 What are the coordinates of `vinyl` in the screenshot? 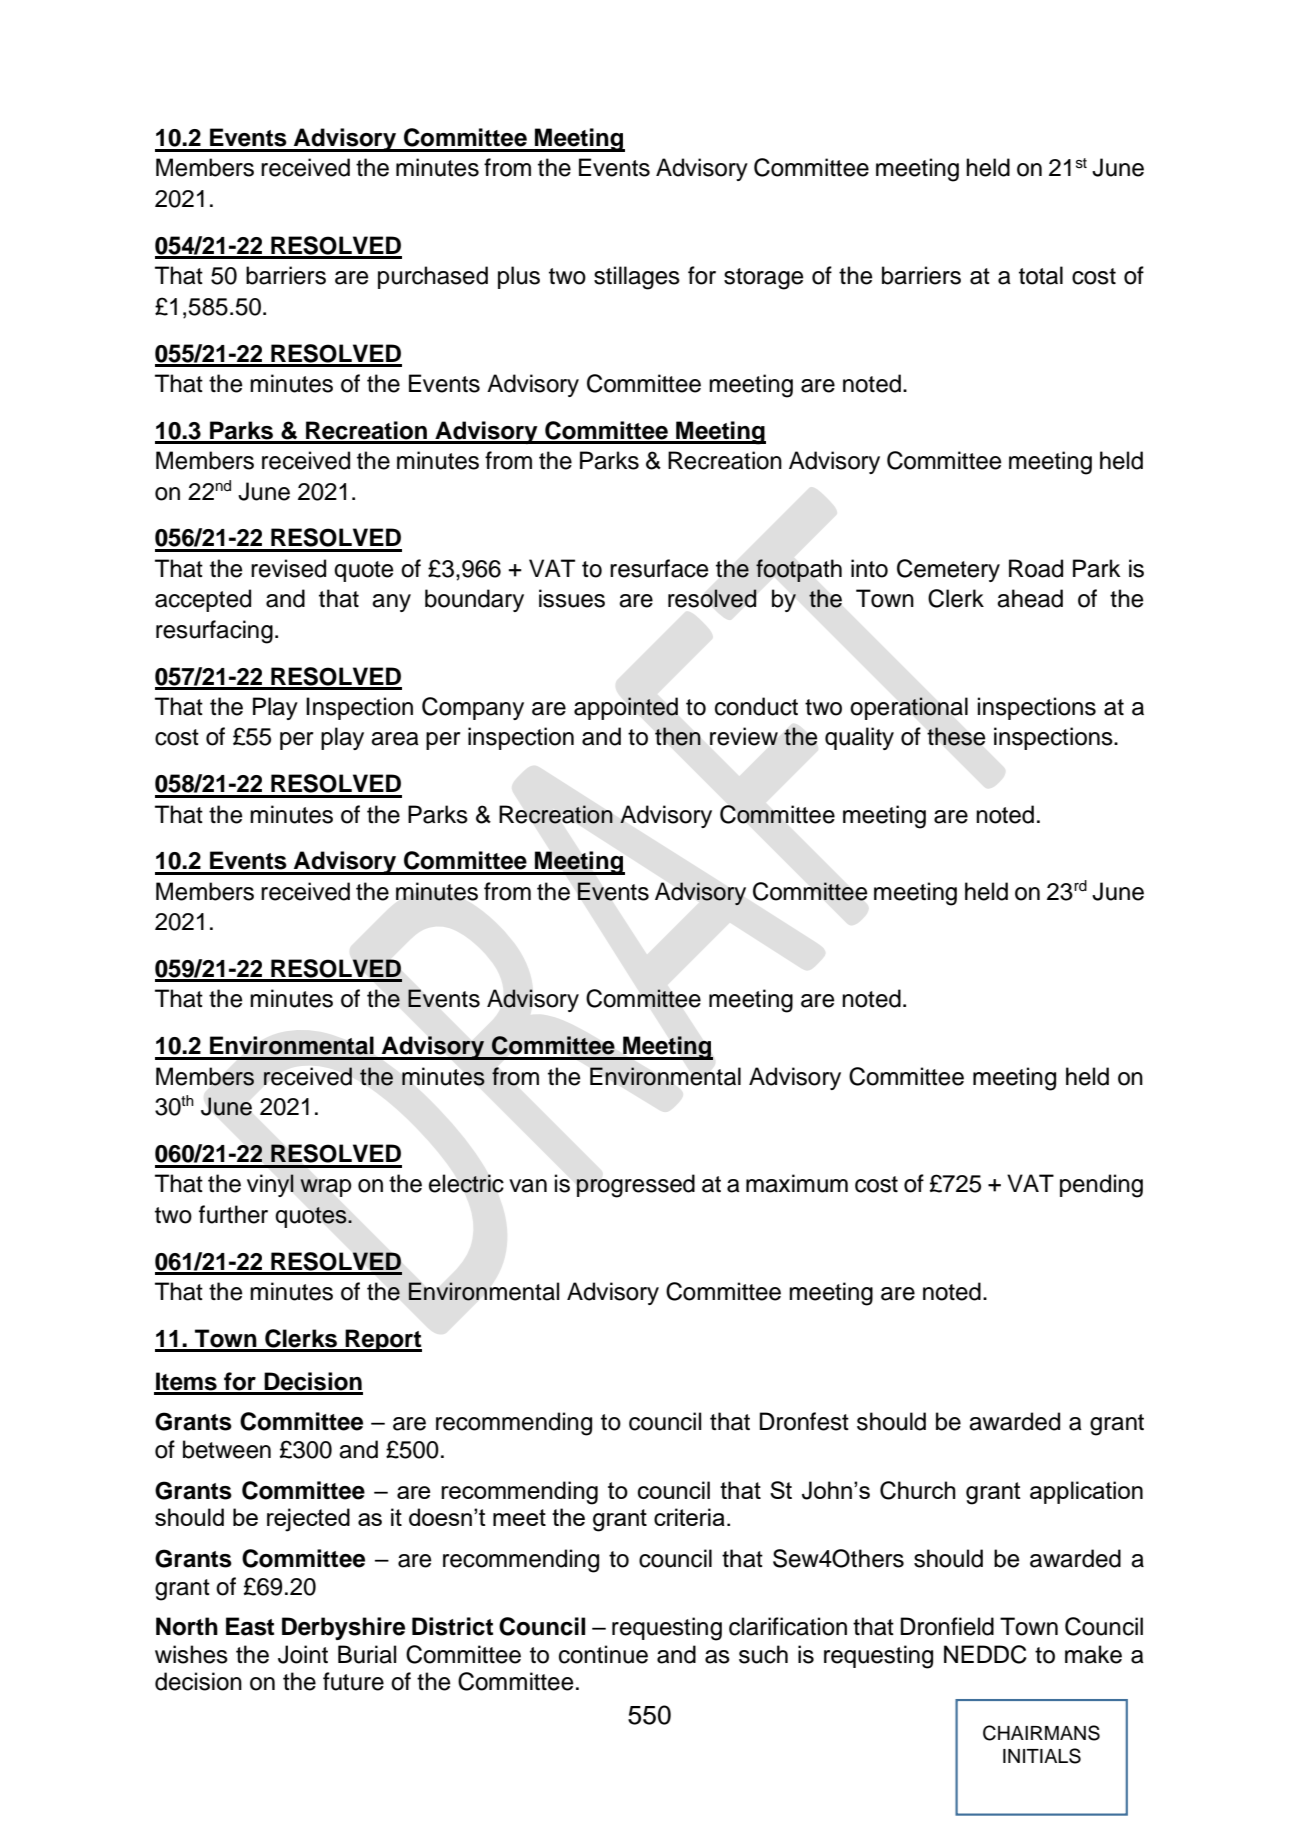 It's located at (270, 1185).
